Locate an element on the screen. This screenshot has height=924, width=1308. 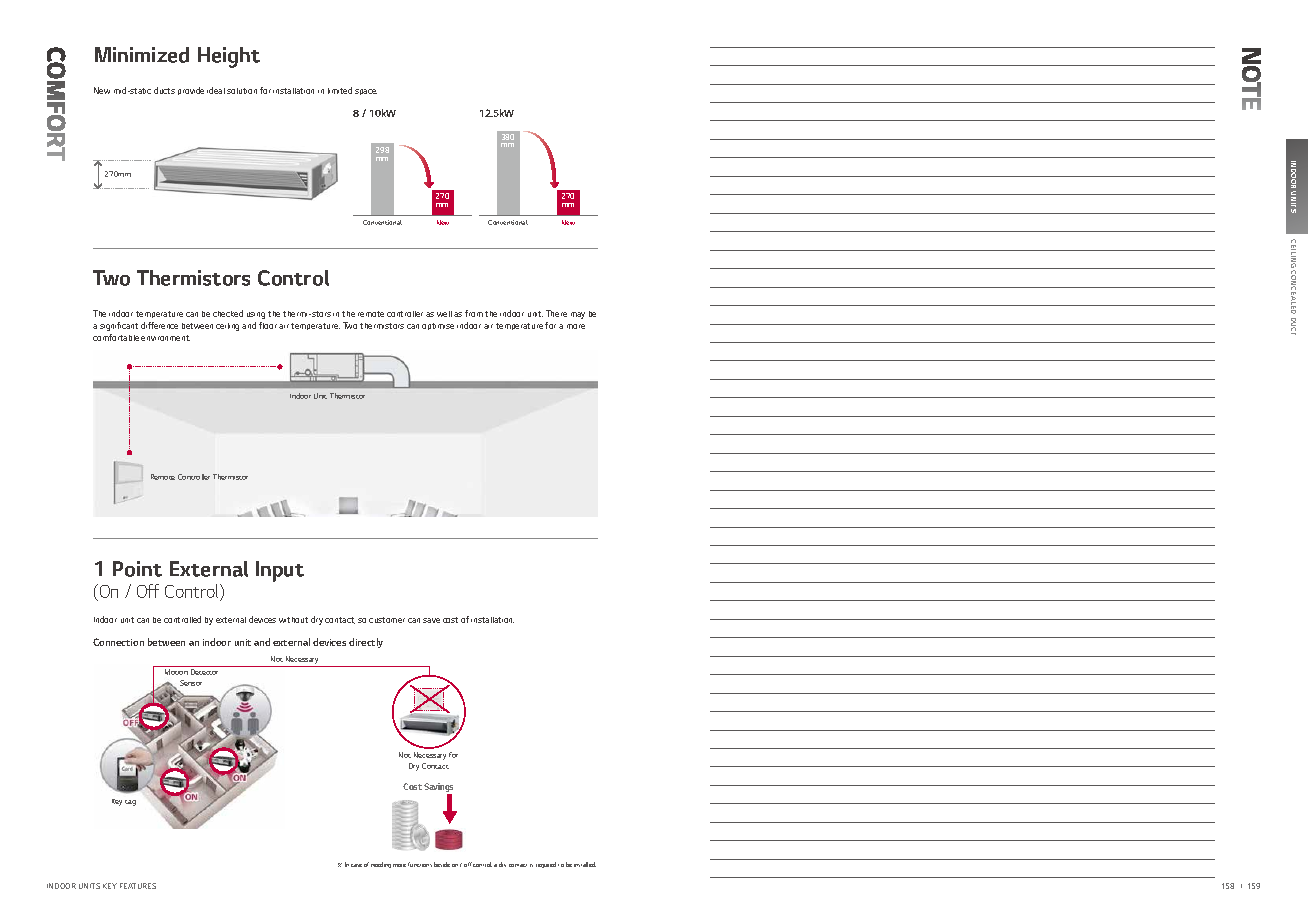
provide is located at coordinates (191, 91).
